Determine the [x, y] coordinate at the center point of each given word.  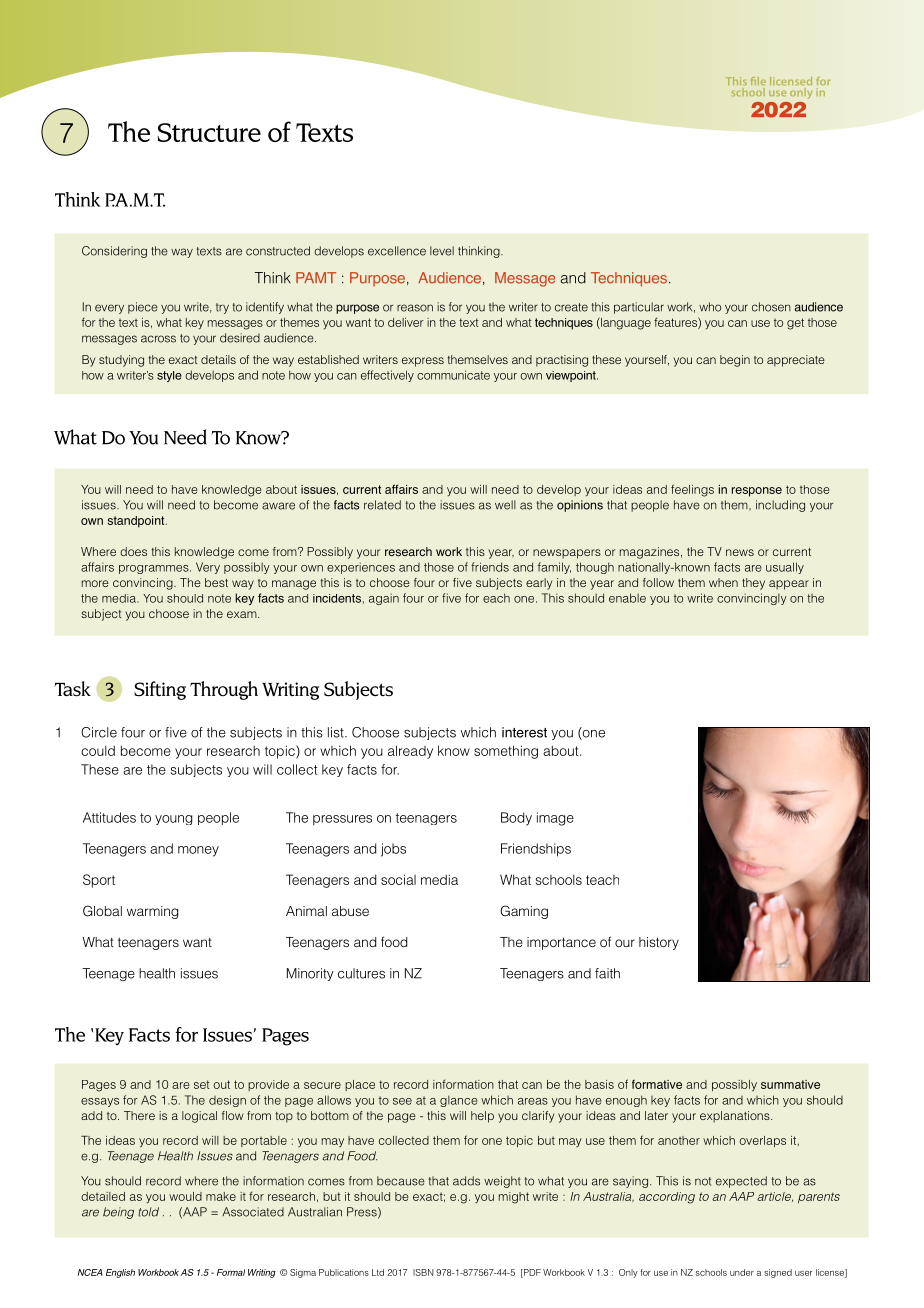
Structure [209, 132]
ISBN [423, 1272]
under [742, 1272]
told [148, 1212]
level [442, 251]
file [758, 81]
